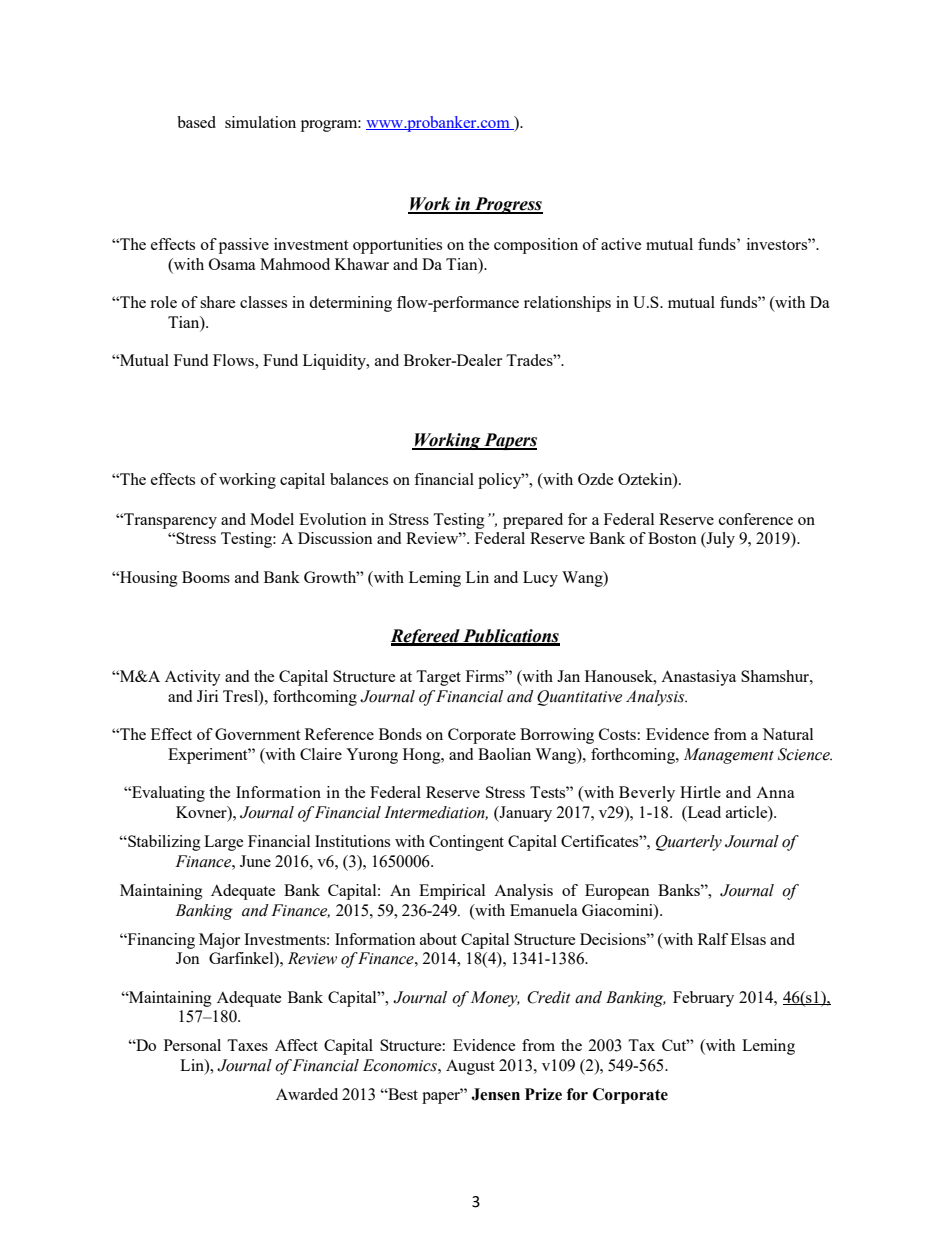 This page has width=952, height=1233. Describe the element at coordinates (466, 843) in the page. I see `Contingent` at that location.
